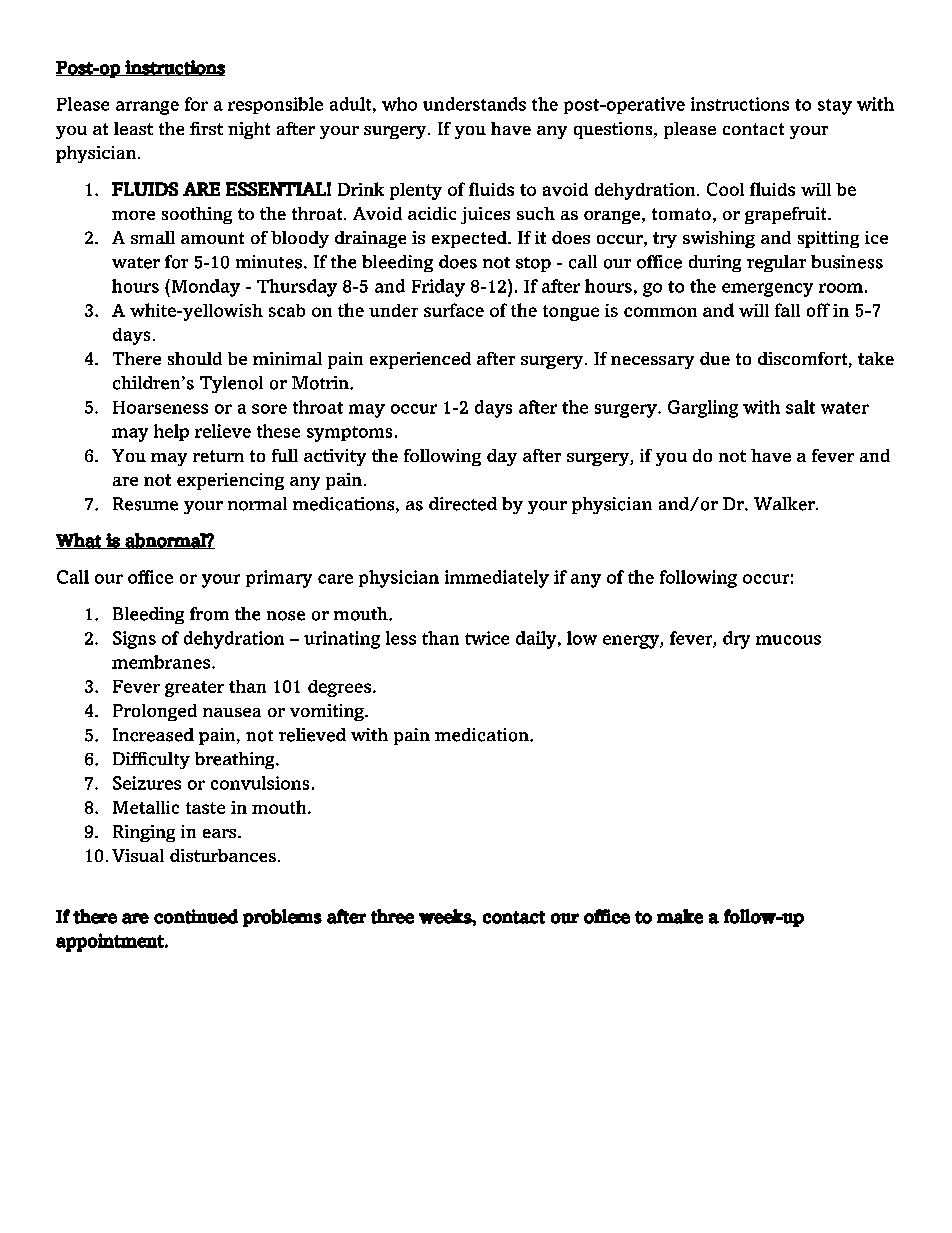  What do you see at coordinates (196, 916) in the screenshot?
I see `continued` at bounding box center [196, 916].
